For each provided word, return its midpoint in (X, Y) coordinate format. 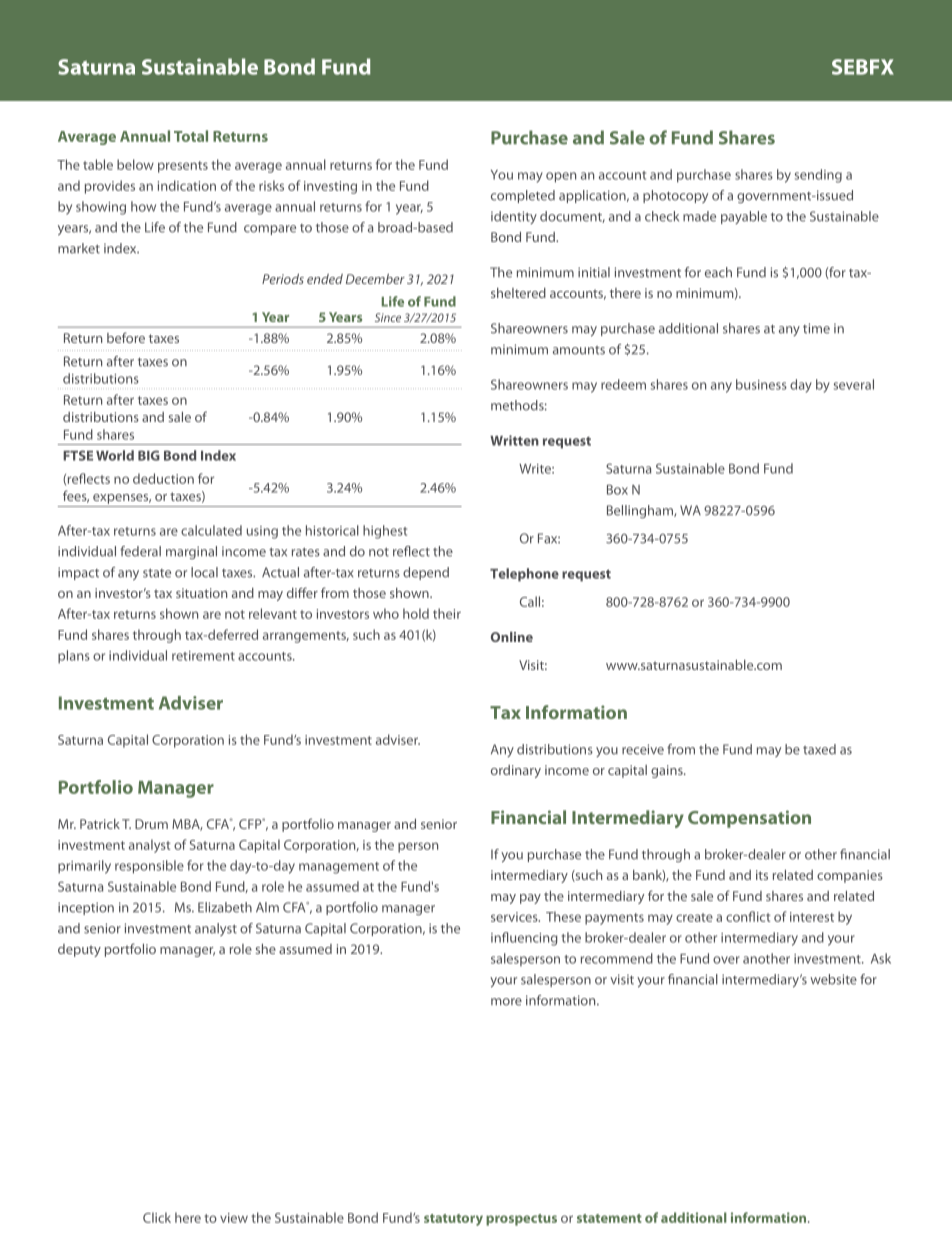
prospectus (521, 1220)
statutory (453, 1220)
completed (523, 196)
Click (157, 1217)
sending (818, 176)
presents (183, 167)
